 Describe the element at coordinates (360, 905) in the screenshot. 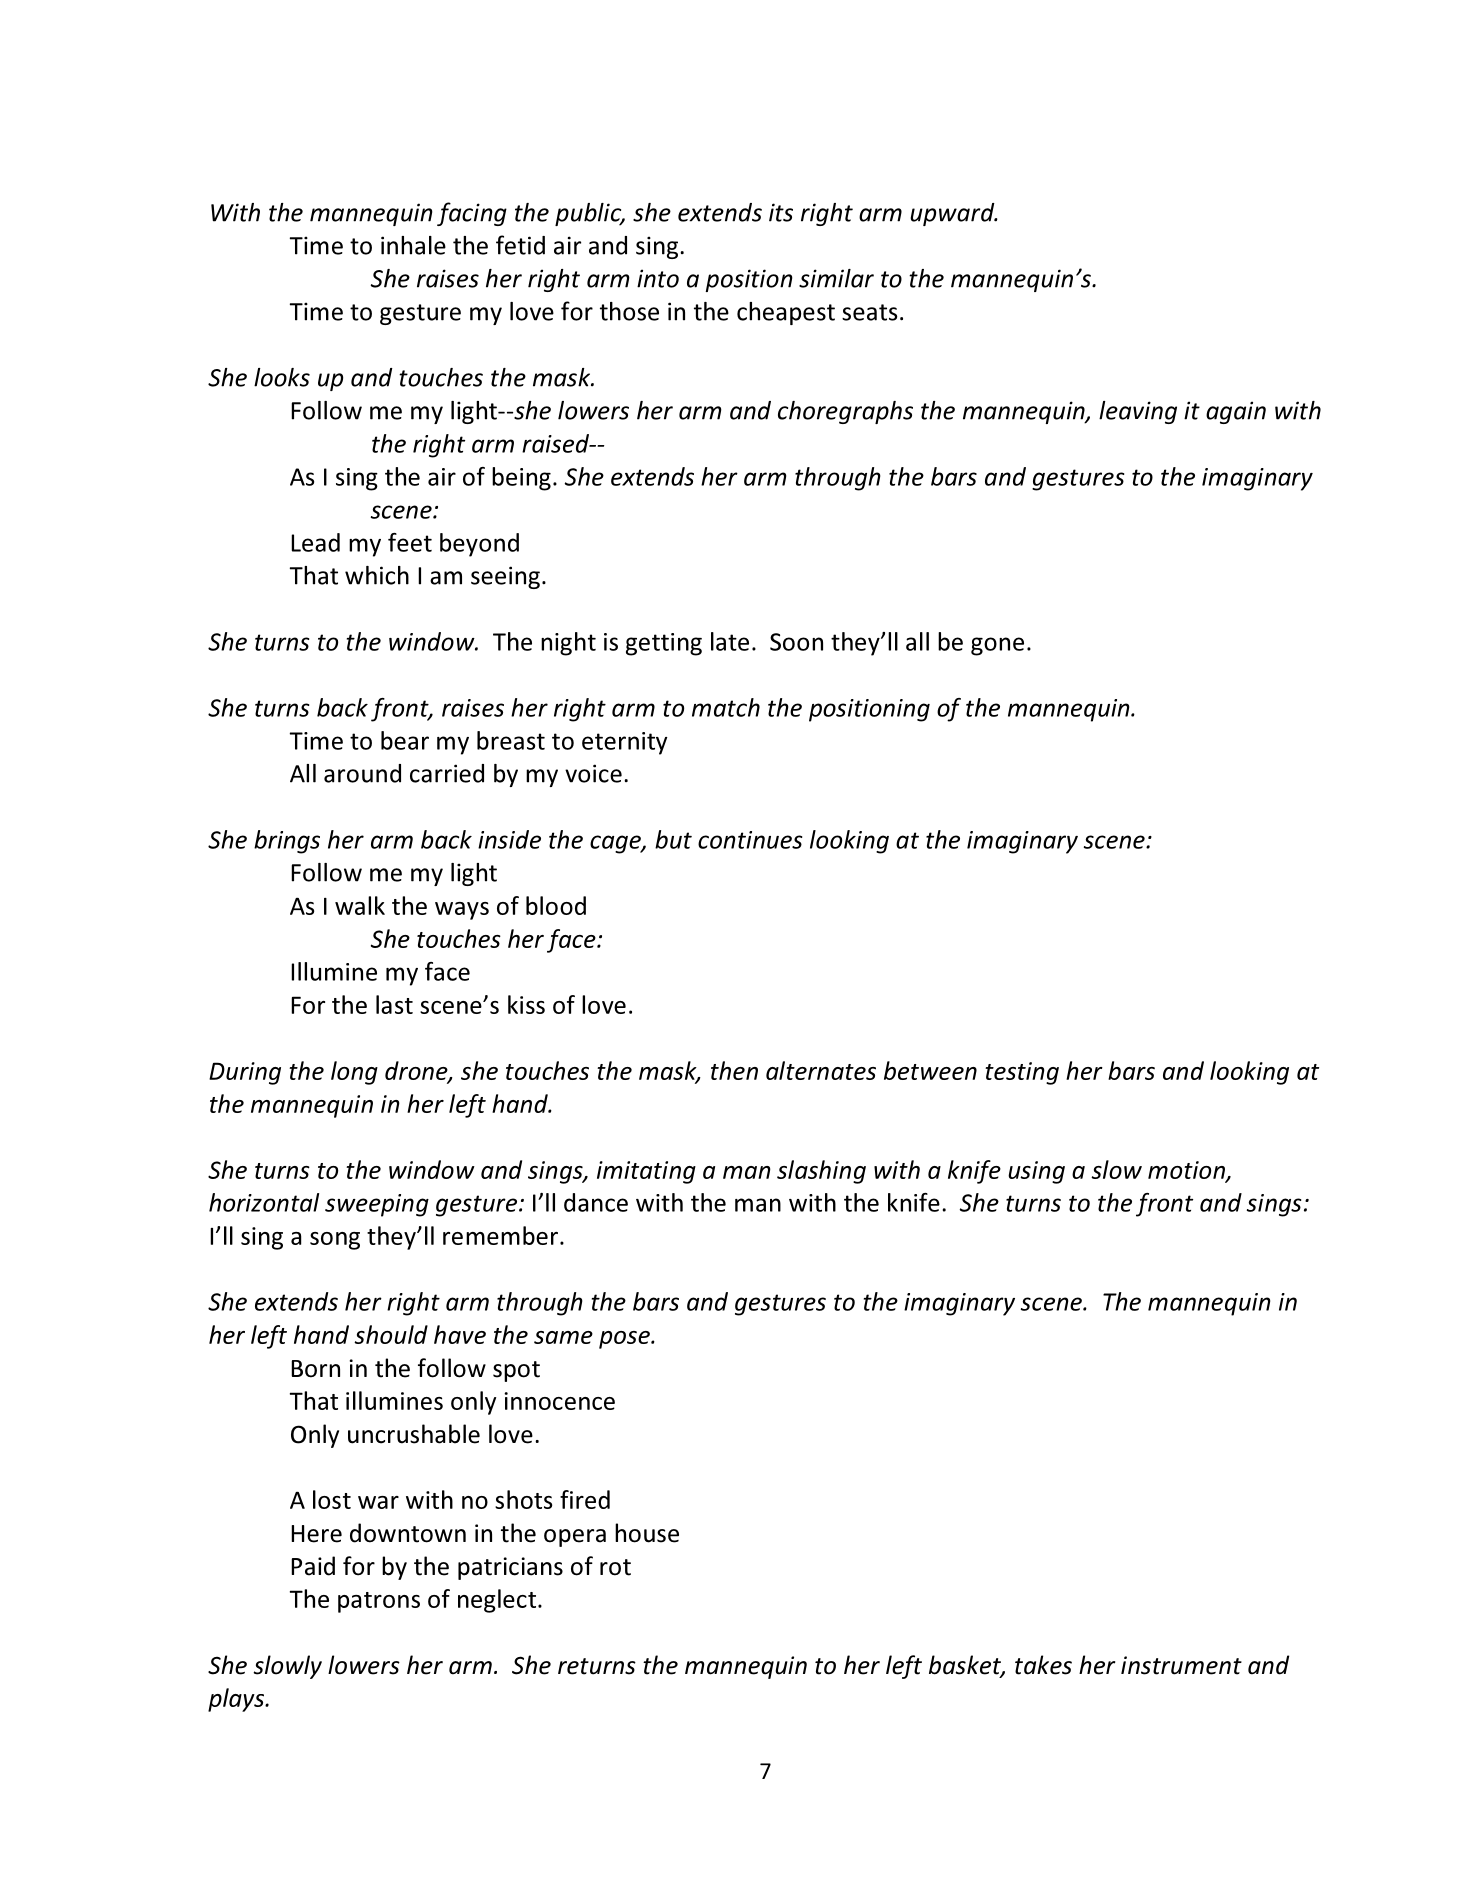

I see `walk` at that location.
